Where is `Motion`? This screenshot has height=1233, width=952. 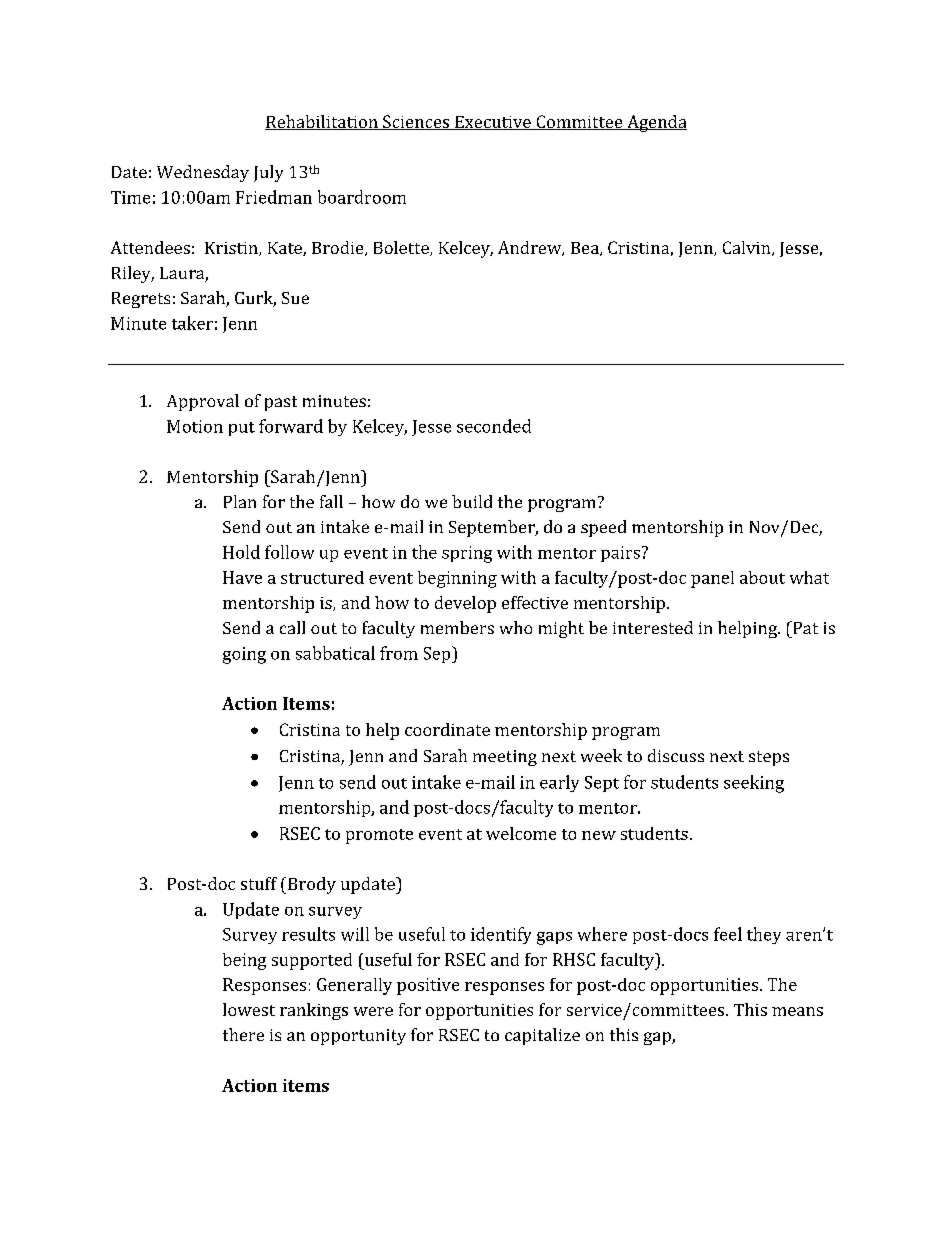
Motion is located at coordinates (195, 426).
